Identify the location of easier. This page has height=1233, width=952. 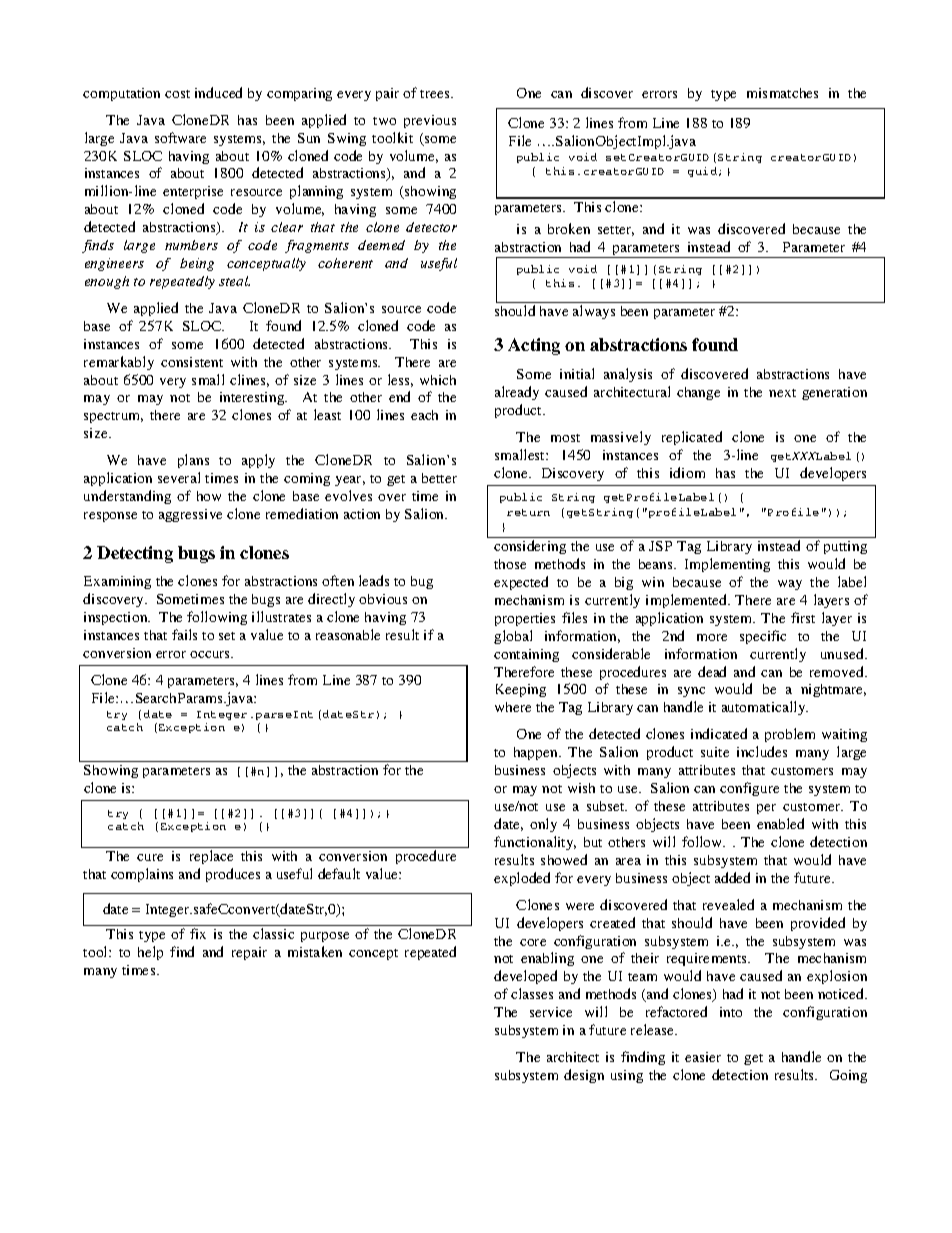
(703, 1057).
